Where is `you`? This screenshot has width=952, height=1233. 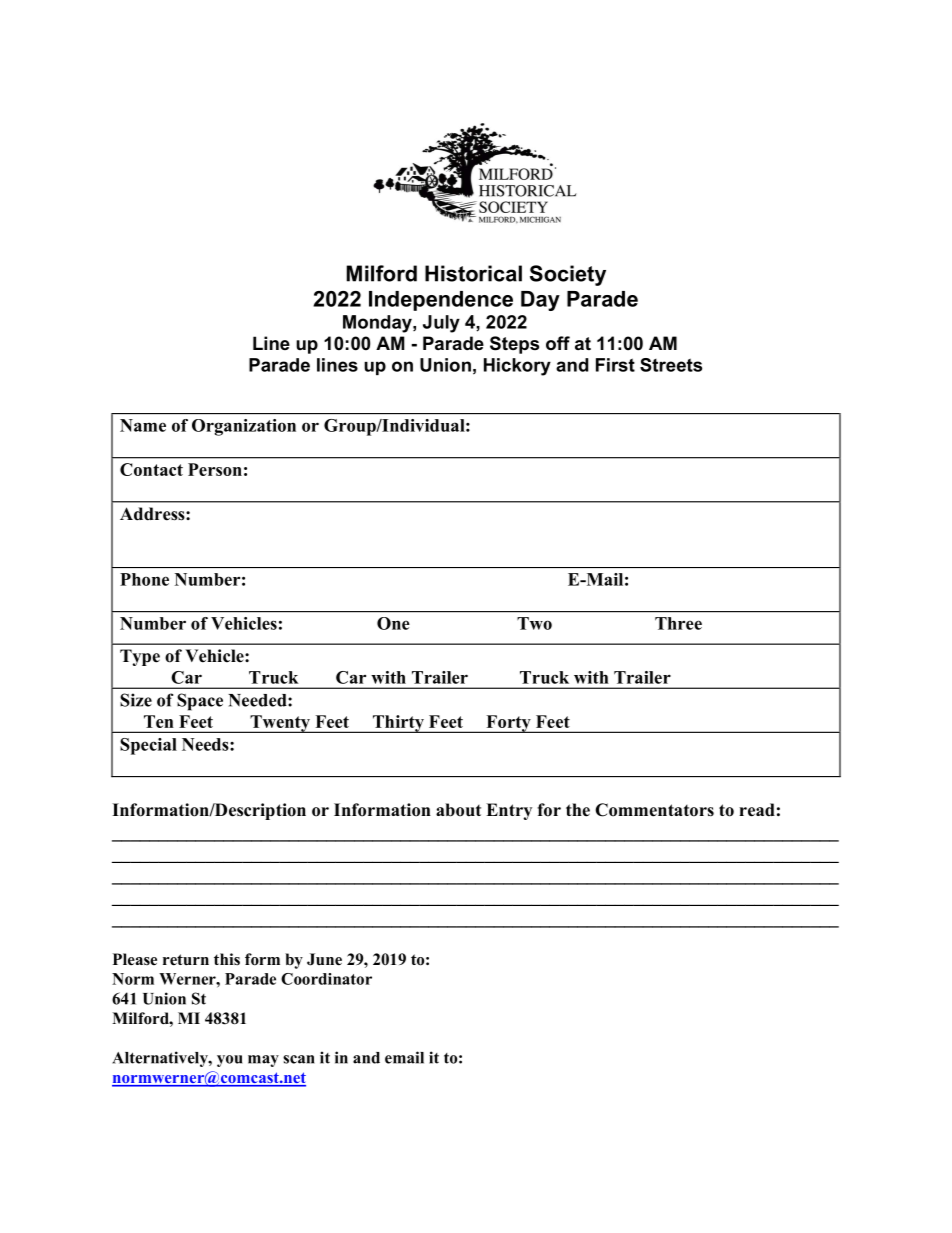 you is located at coordinates (229, 1061).
